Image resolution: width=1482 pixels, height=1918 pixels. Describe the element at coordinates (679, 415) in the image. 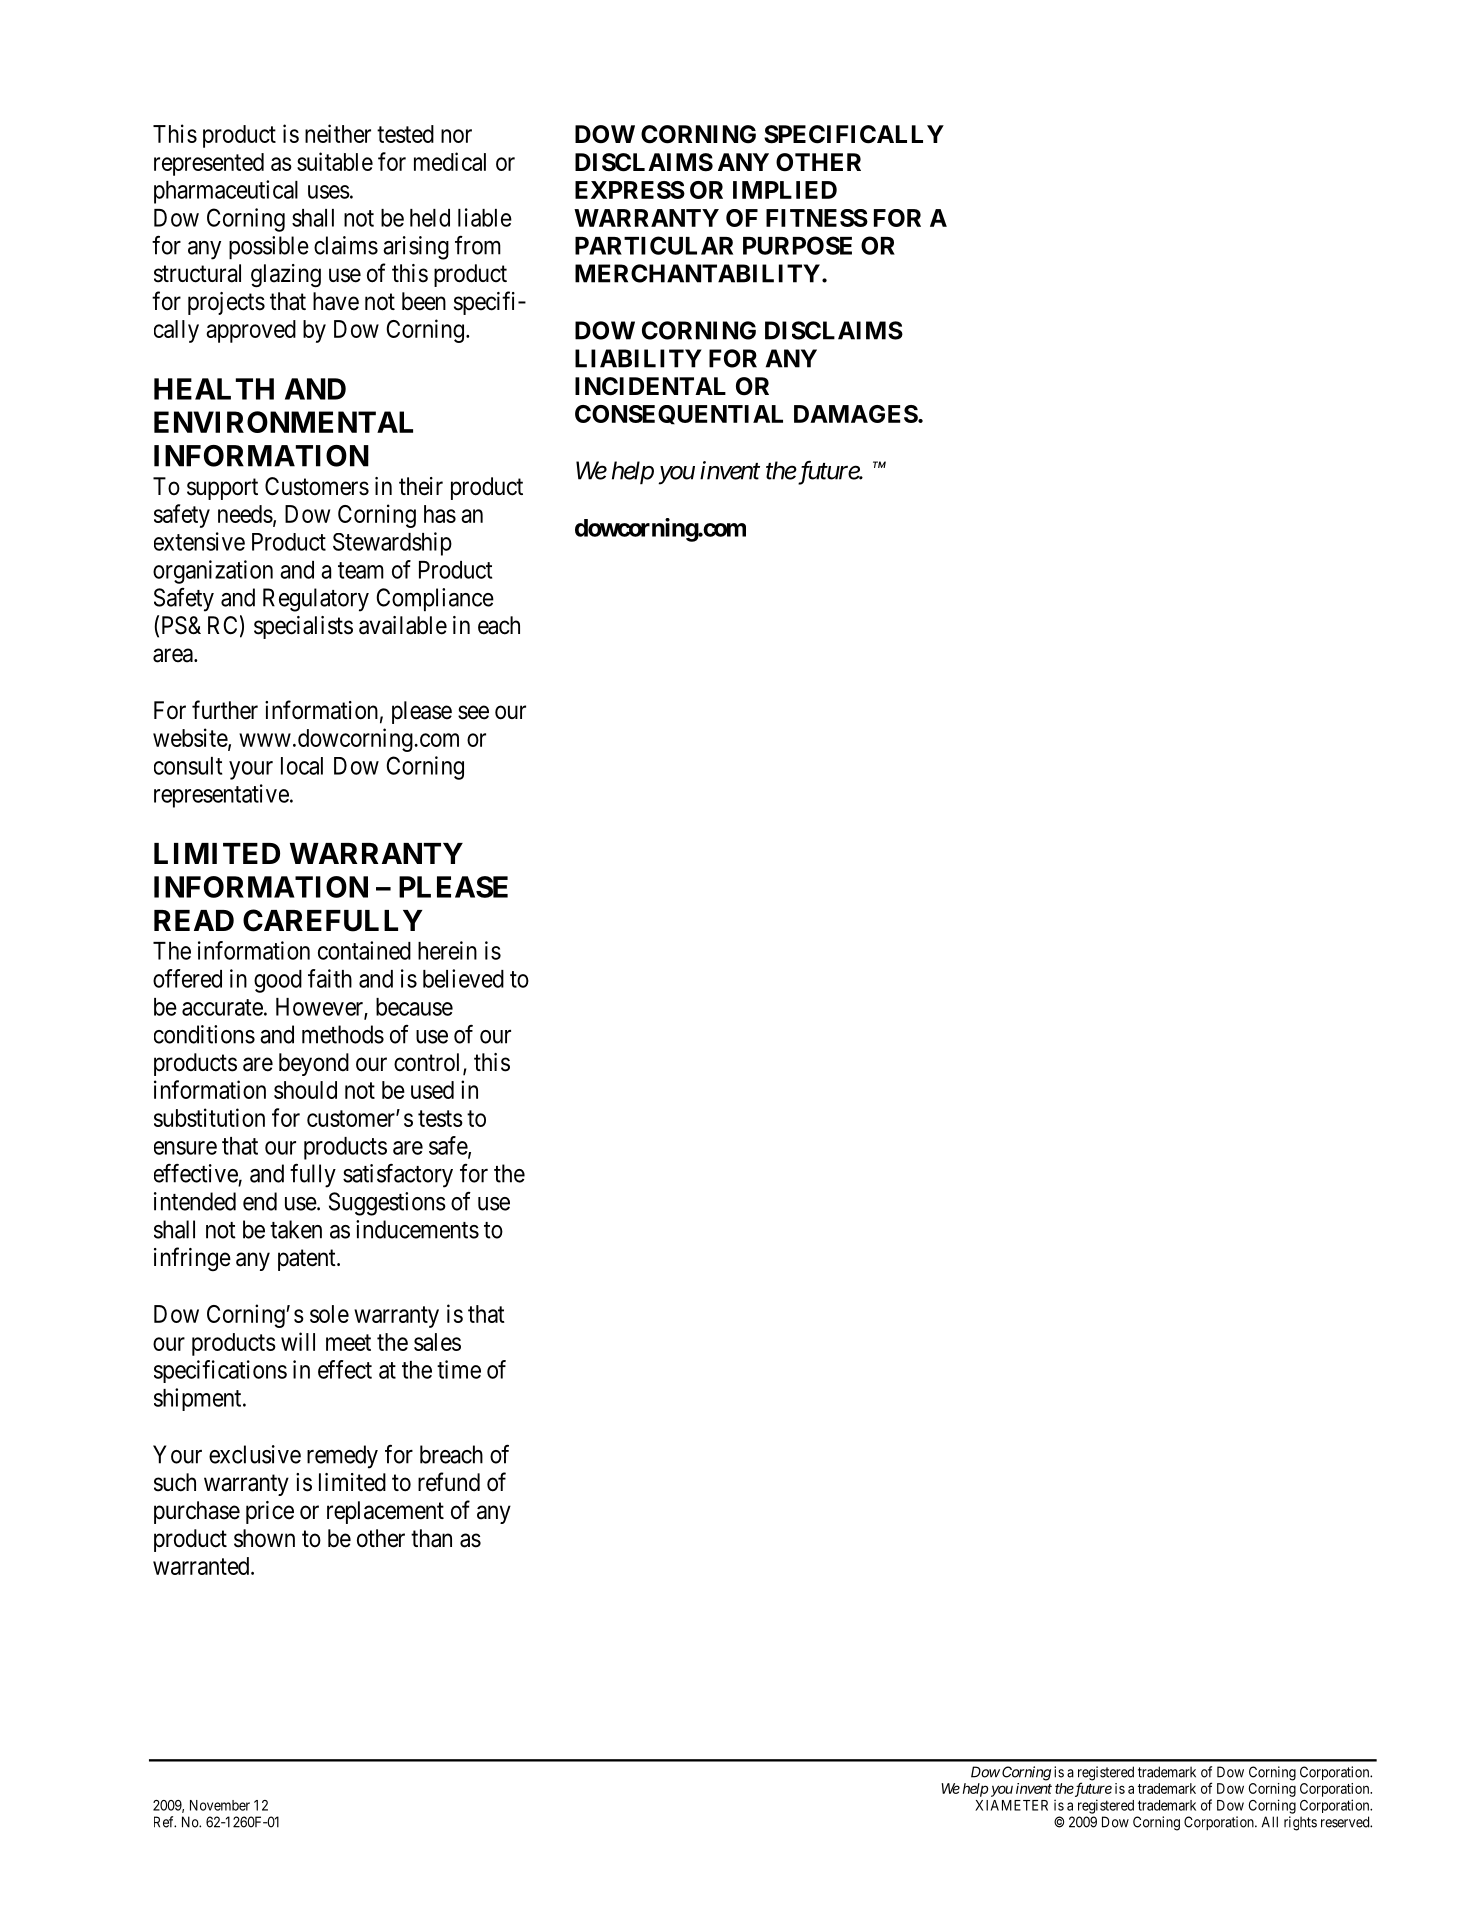

I see `CONSEQUENTIAL` at that location.
